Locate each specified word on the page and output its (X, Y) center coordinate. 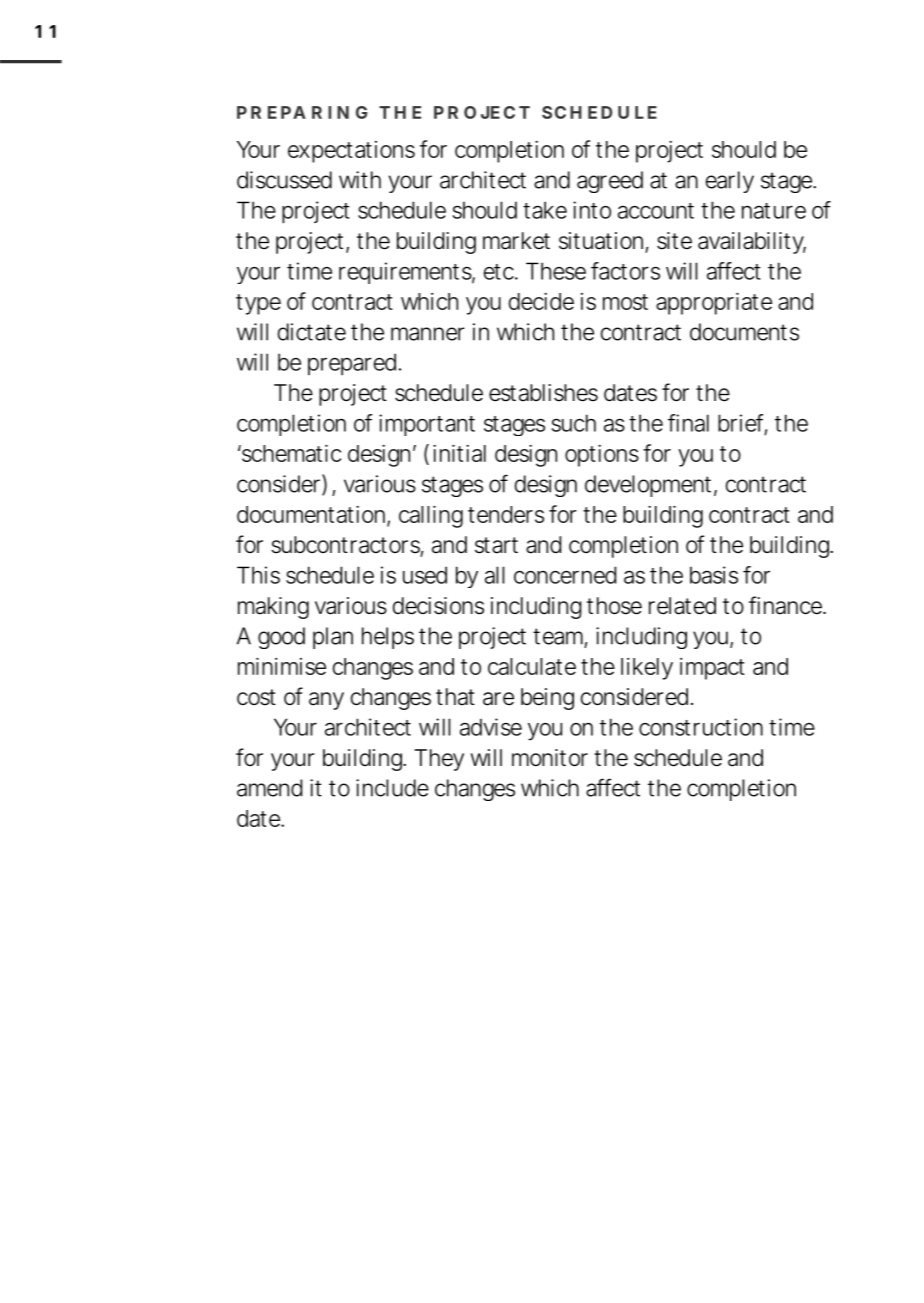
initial (459, 453)
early (730, 182)
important (427, 425)
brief (742, 424)
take (545, 210)
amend (269, 788)
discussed (284, 180)
